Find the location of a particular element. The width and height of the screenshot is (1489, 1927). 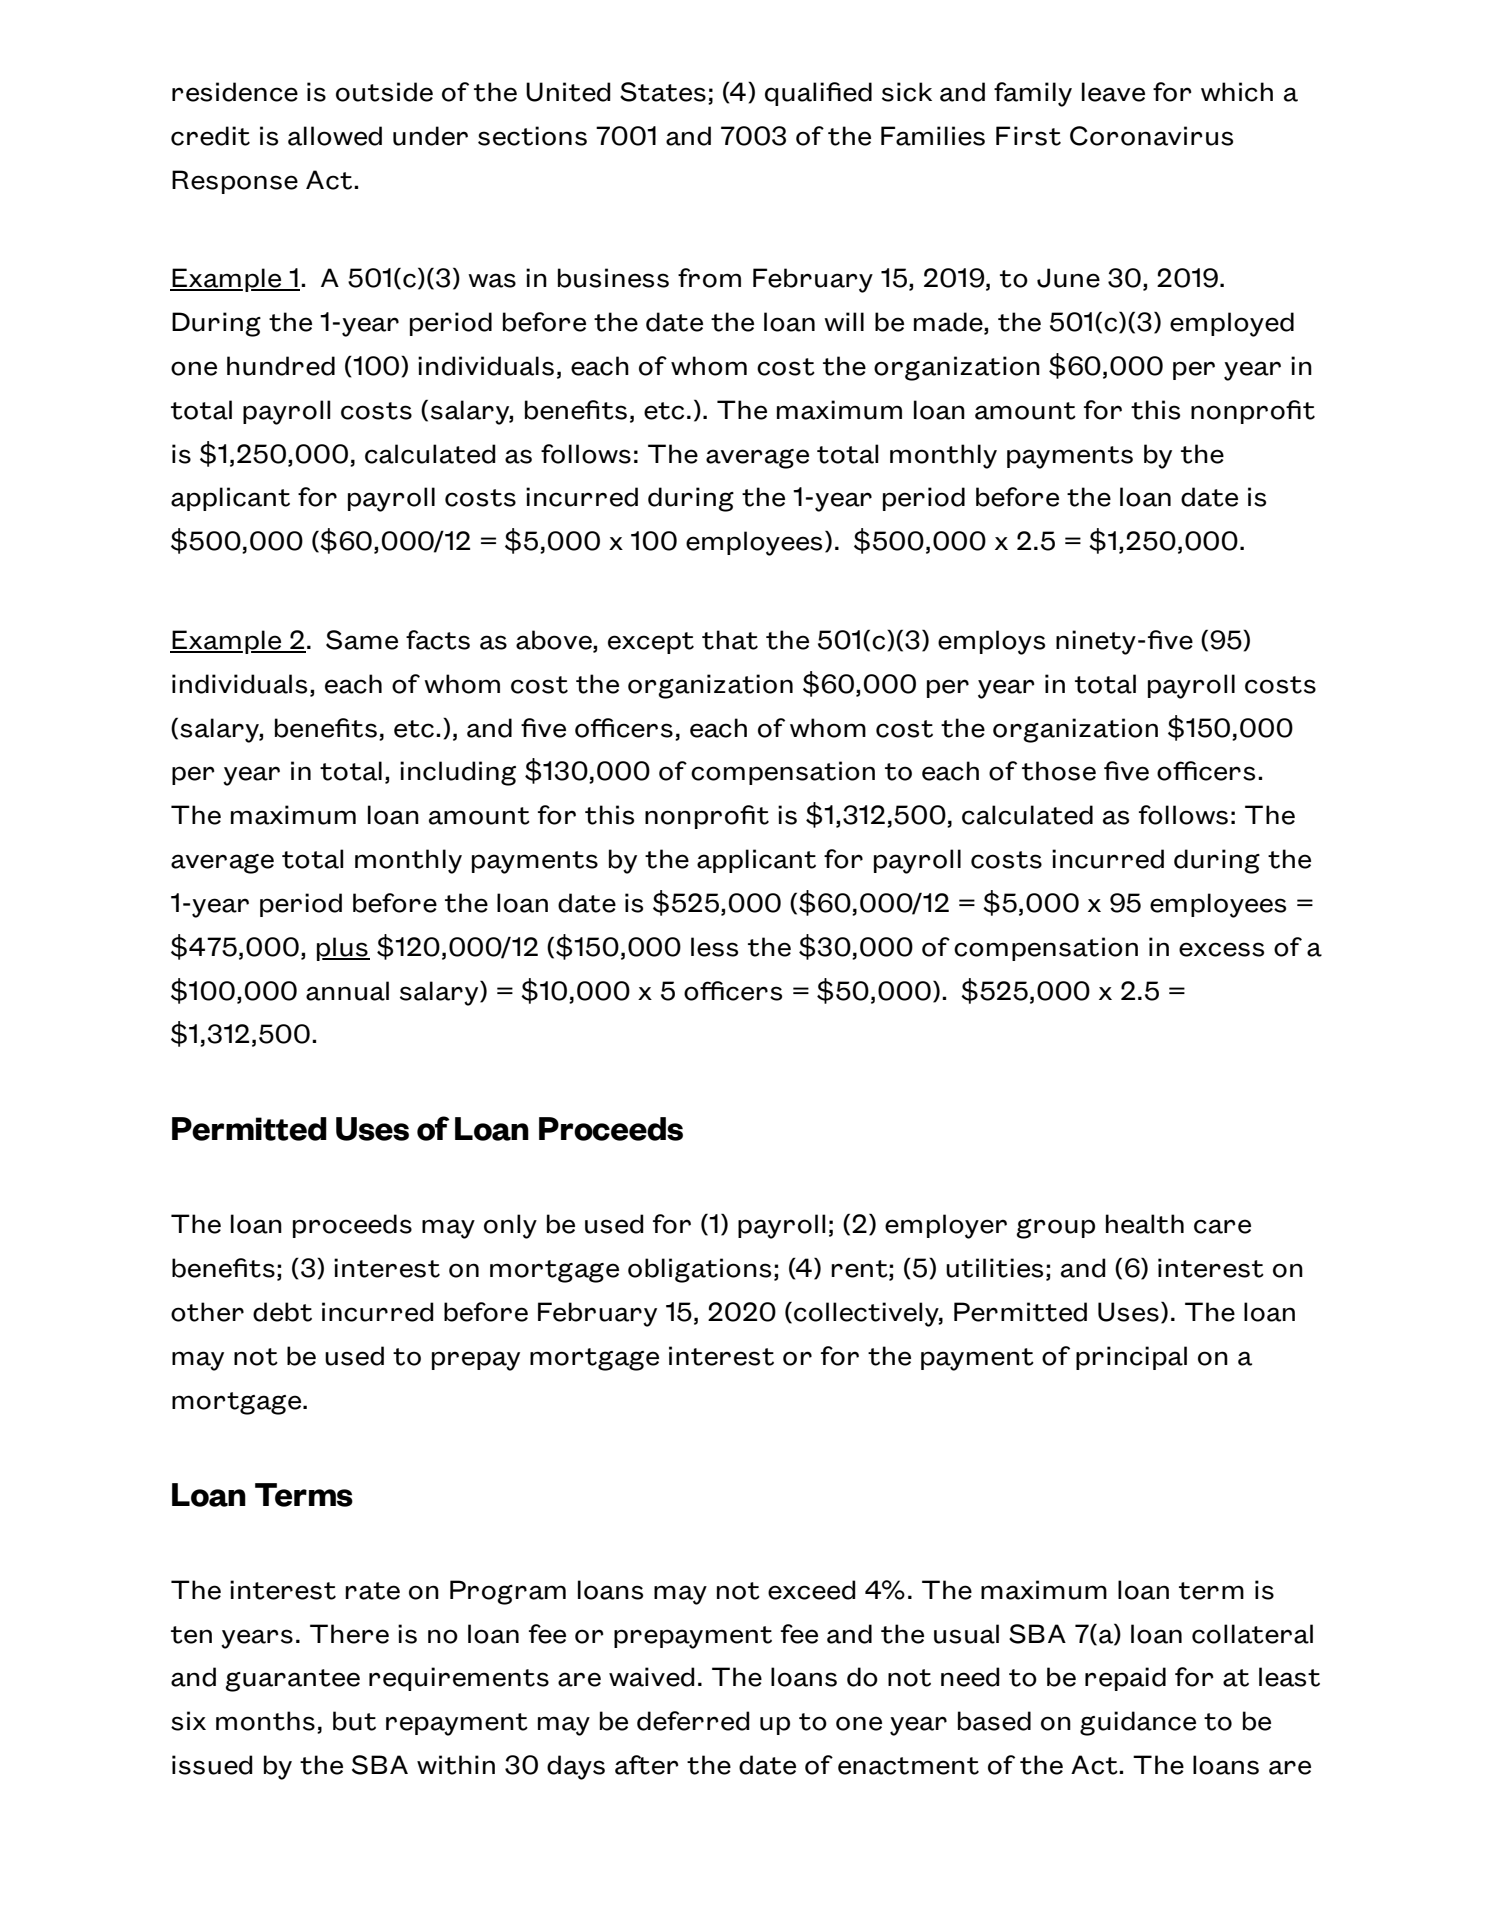

employs is located at coordinates (991, 642).
